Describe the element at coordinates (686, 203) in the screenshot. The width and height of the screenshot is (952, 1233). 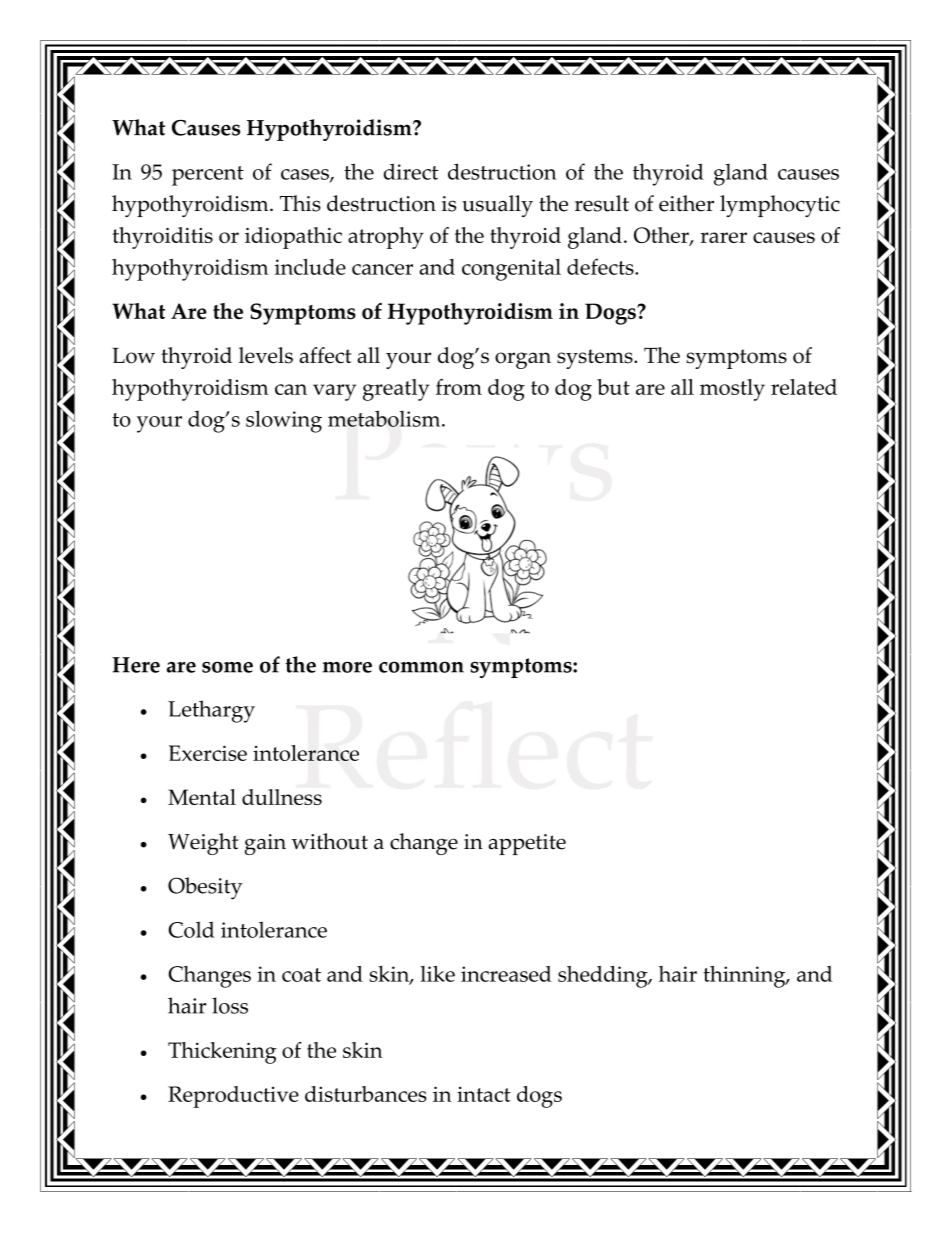
I see `either` at that location.
